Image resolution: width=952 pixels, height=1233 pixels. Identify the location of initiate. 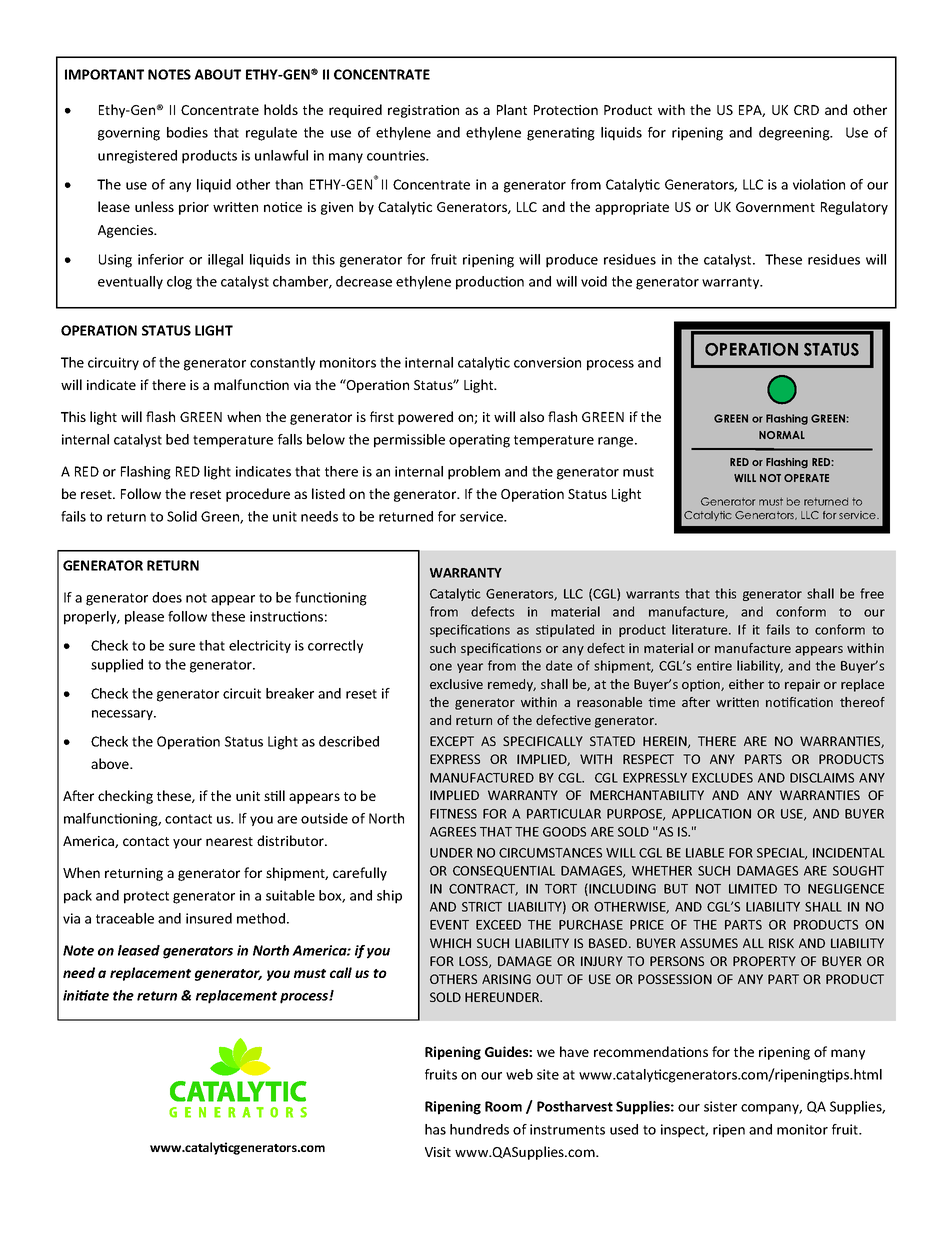
(86, 995).
